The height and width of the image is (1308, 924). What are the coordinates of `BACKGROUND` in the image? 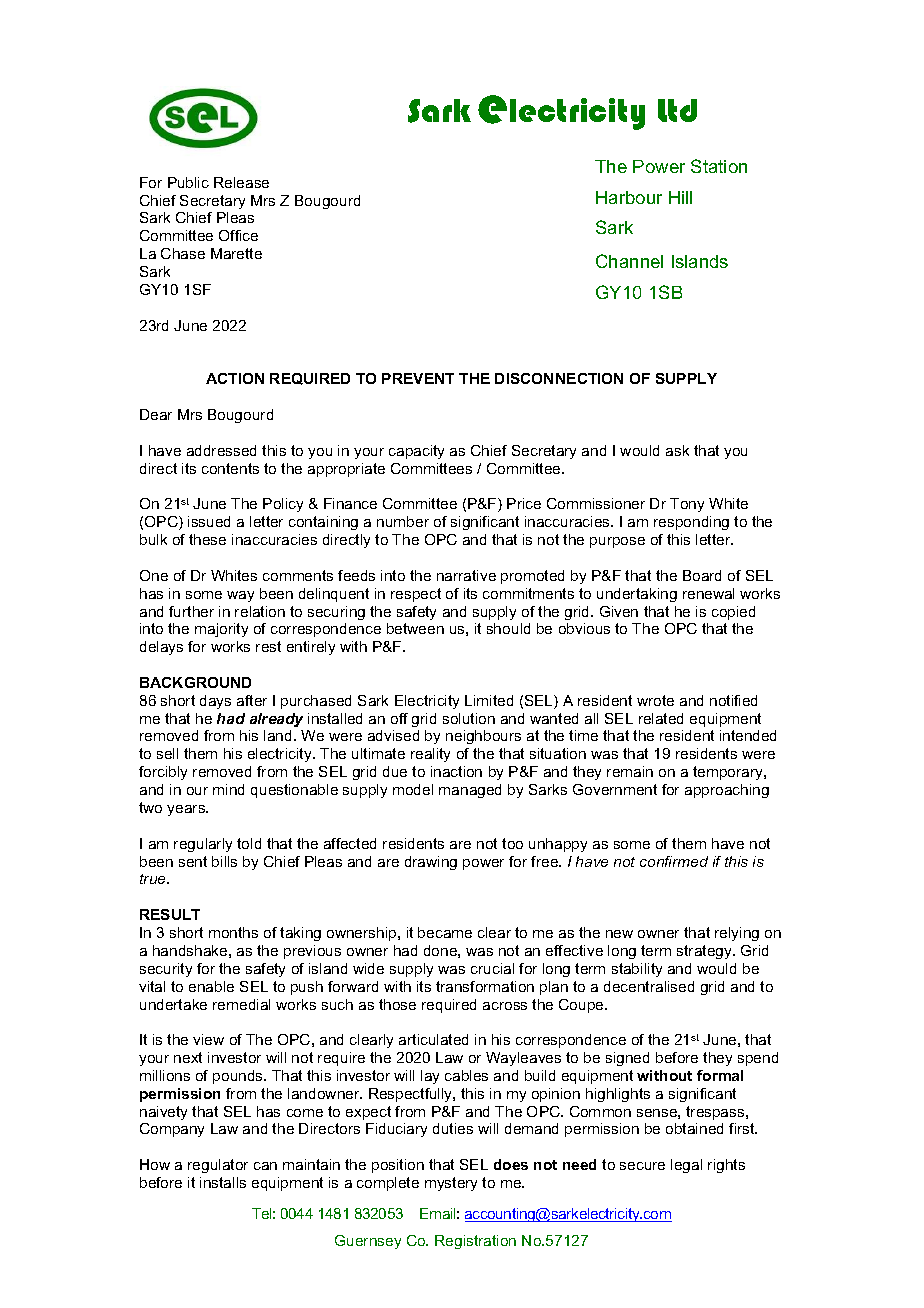 It's located at (195, 682).
